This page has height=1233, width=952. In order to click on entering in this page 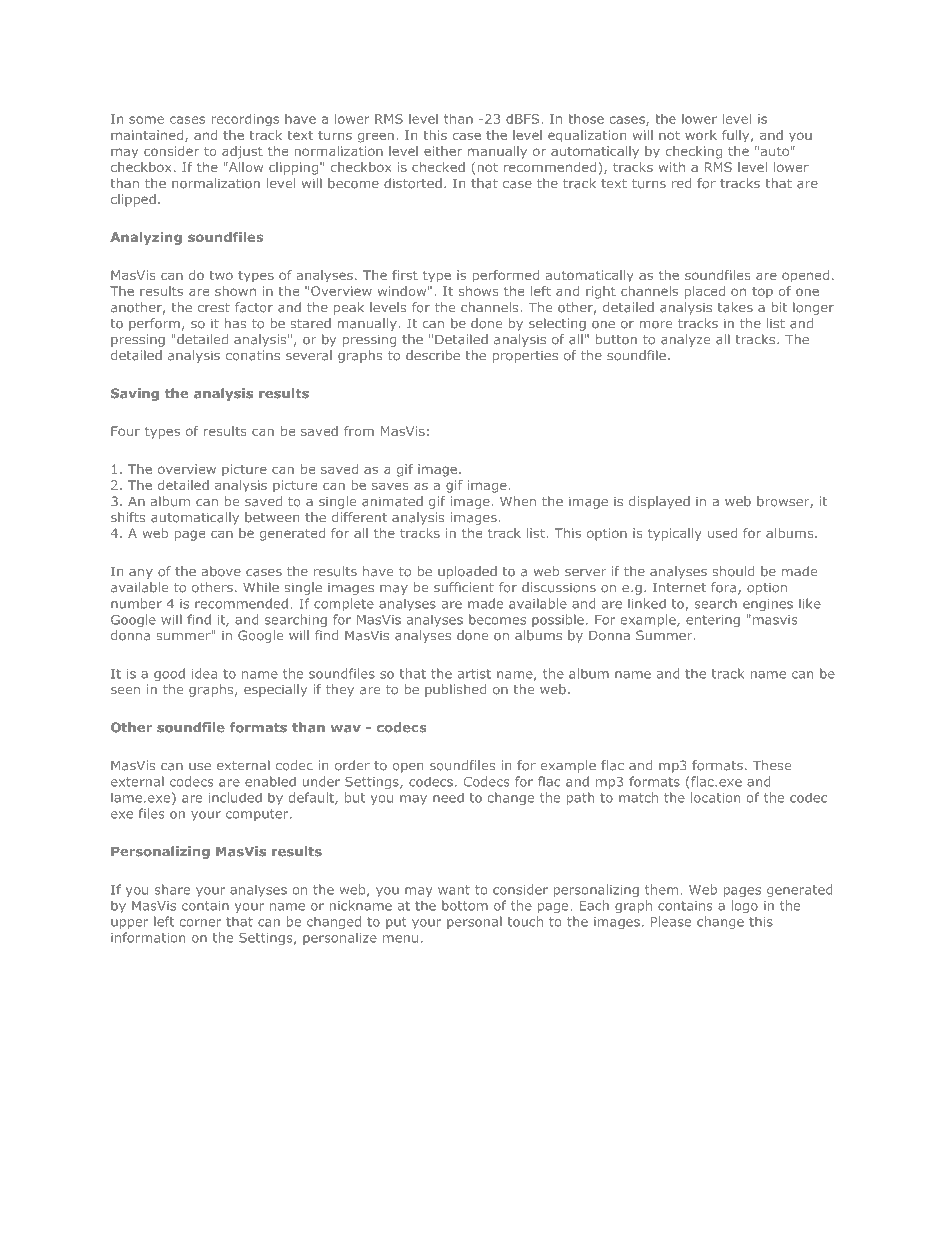, I will do `click(713, 621)`.
